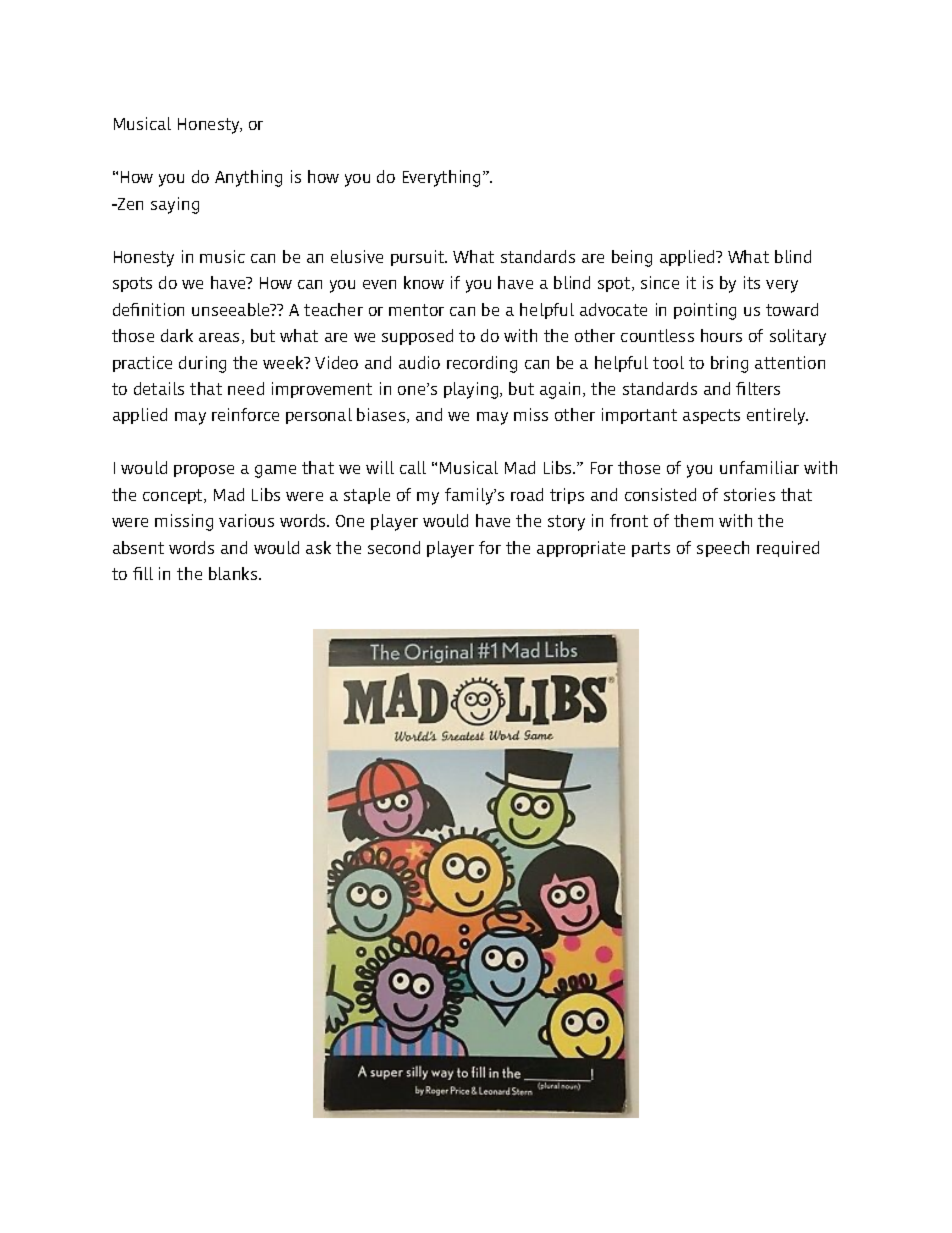 This page has width=952, height=1233. Describe the element at coordinates (394, 547) in the page. I see `second` at that location.
